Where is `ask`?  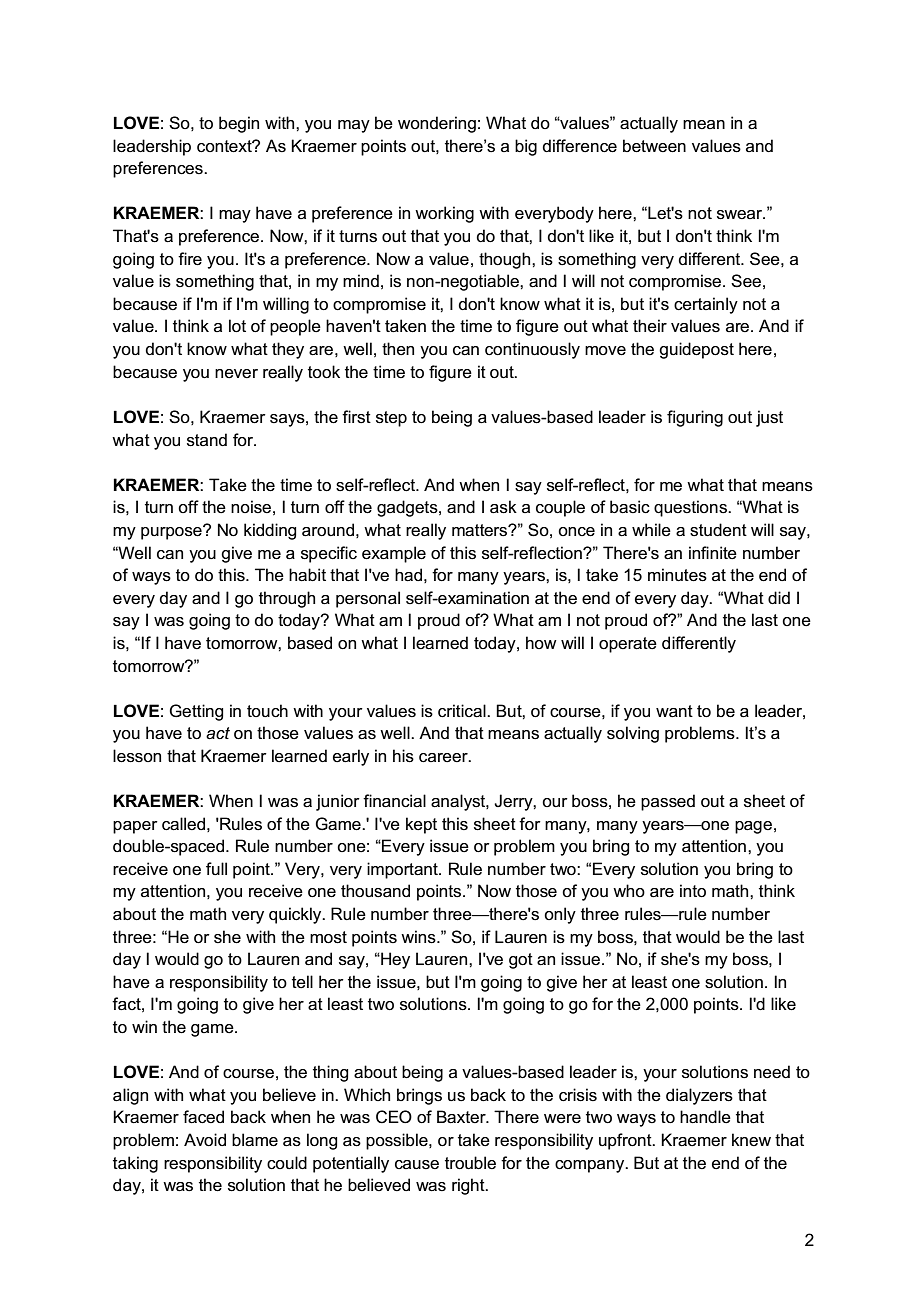 ask is located at coordinates (503, 507).
